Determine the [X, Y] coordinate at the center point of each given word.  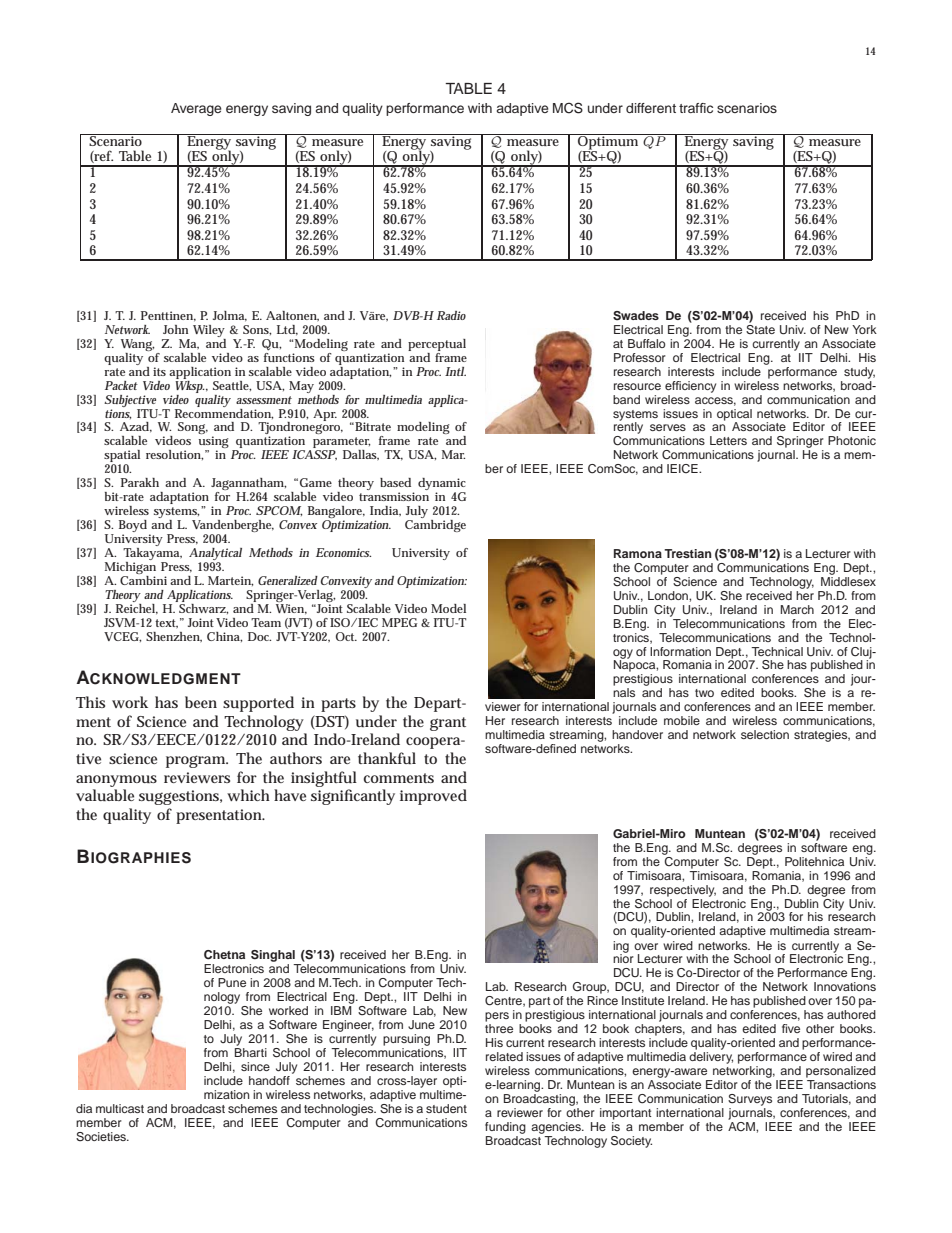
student [446, 1108]
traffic [696, 108]
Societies [102, 1137]
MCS [568, 108]
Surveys [750, 1100]
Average [196, 109]
